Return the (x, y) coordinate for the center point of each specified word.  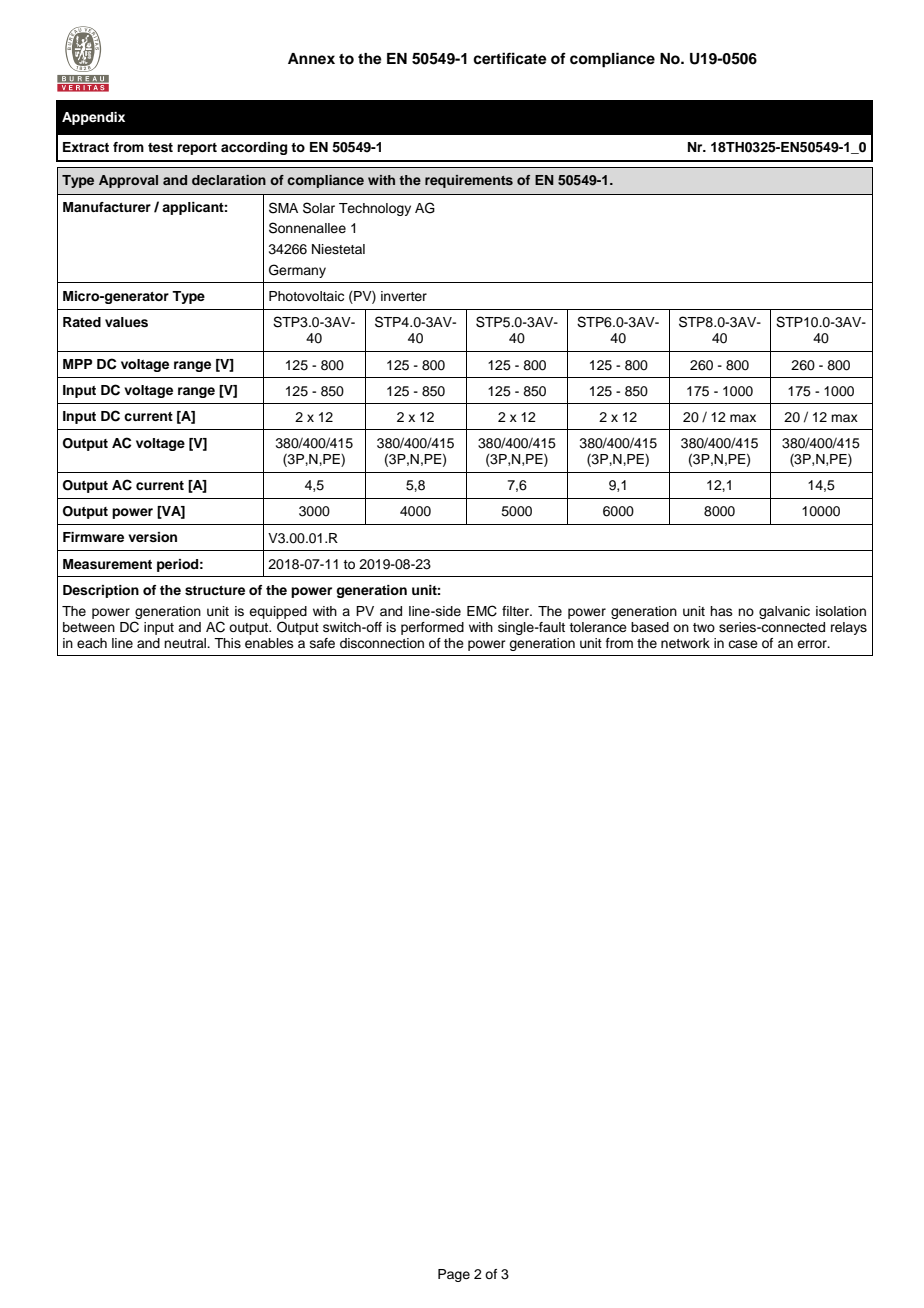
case (743, 644)
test (160, 148)
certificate (510, 58)
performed (432, 628)
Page (454, 1275)
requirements (469, 181)
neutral (186, 643)
